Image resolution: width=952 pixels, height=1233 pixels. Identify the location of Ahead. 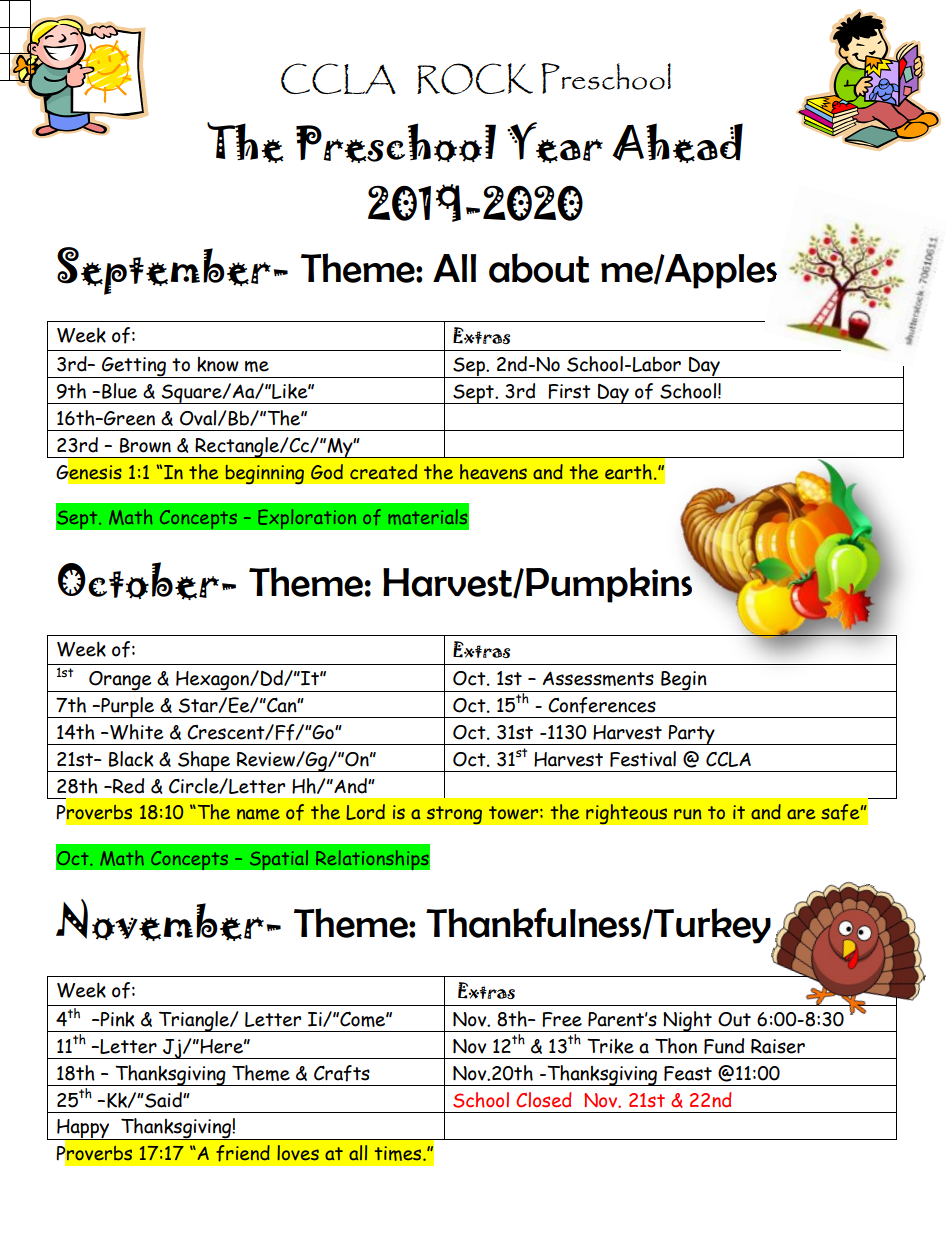
(677, 143).
